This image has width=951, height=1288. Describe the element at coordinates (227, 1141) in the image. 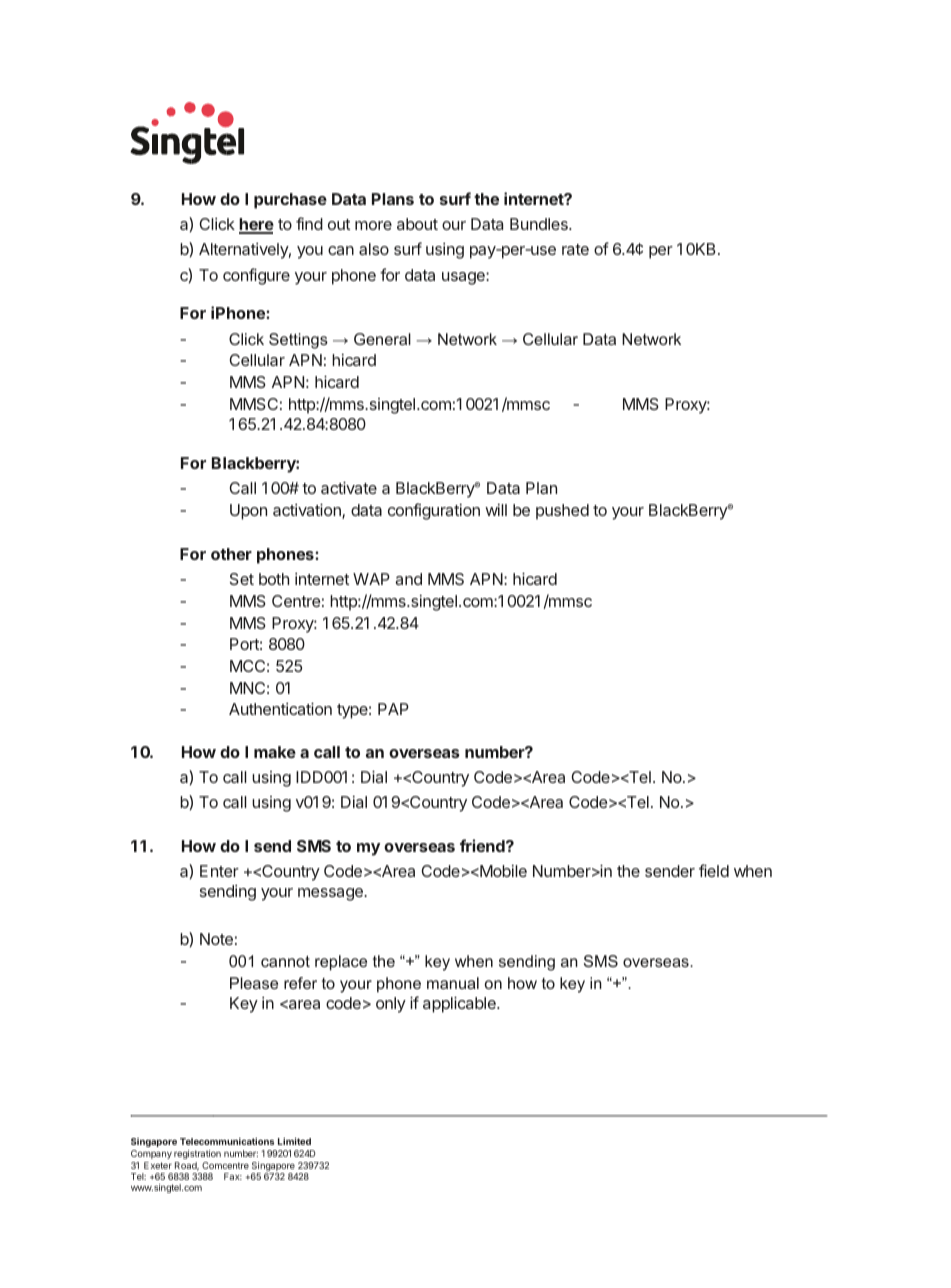

I see `Telecommunications` at that location.
